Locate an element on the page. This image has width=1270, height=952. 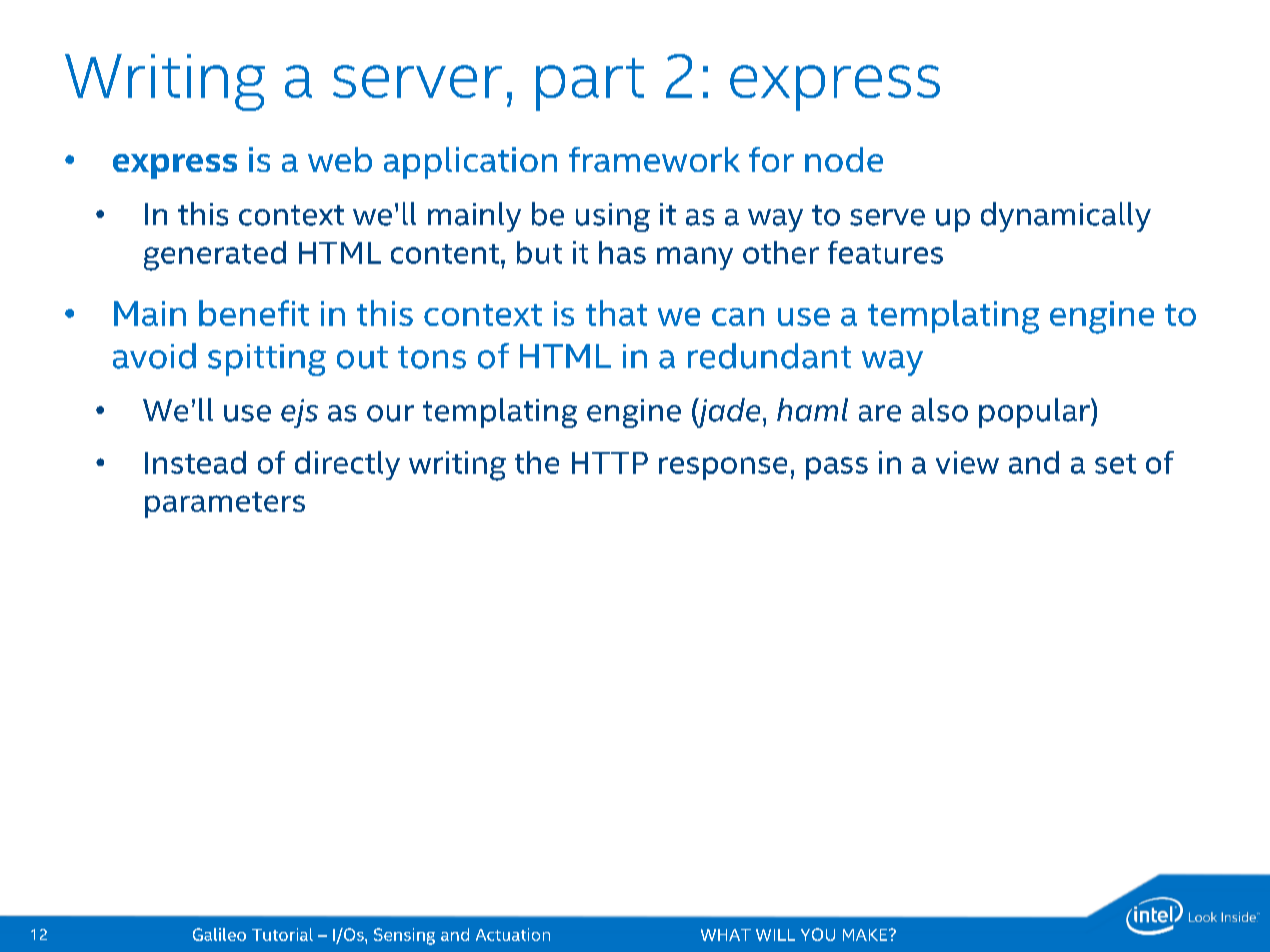
node is located at coordinates (844, 159).
